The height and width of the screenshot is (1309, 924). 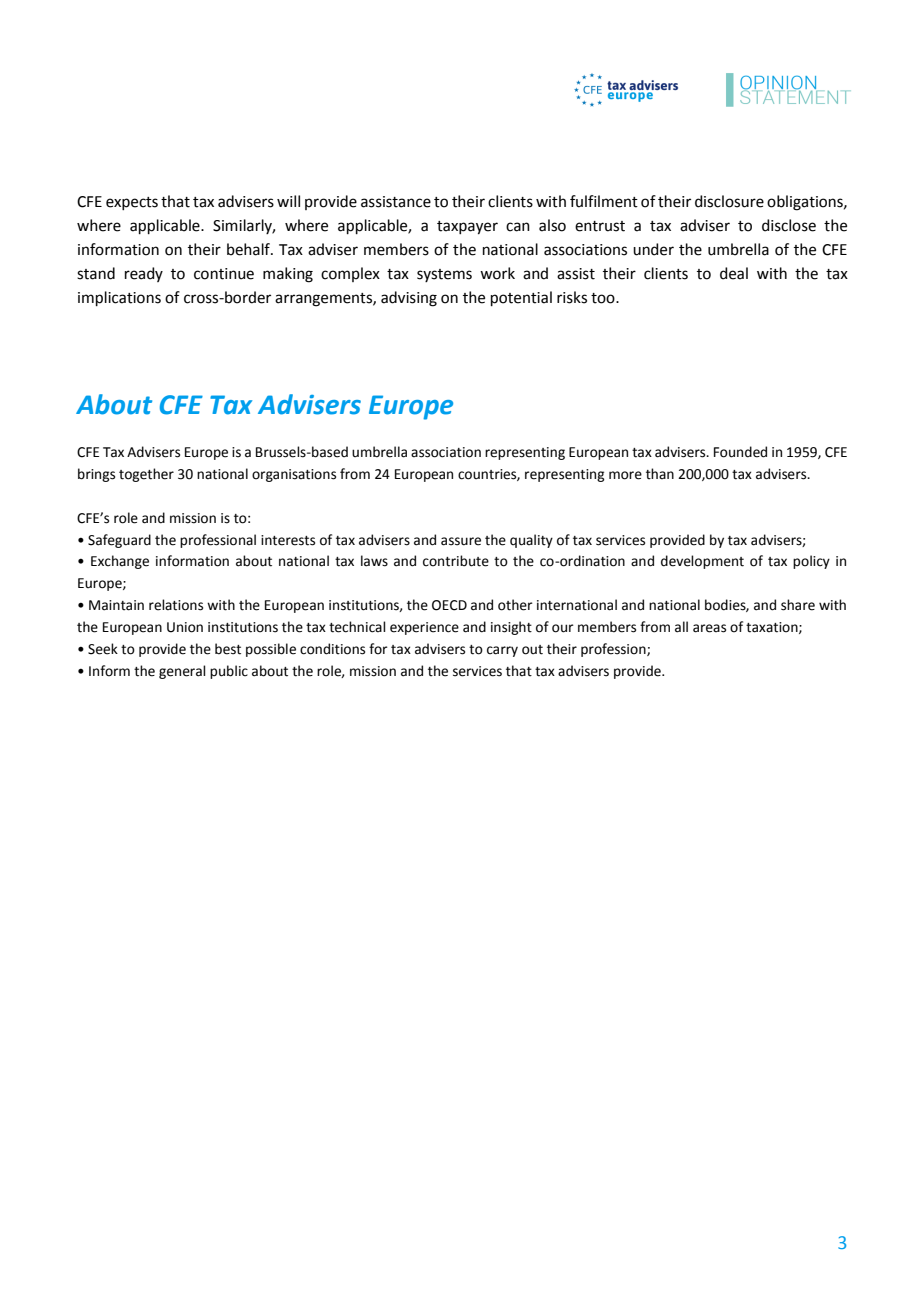 What do you see at coordinates (502, 651) in the screenshot?
I see `carry` at bounding box center [502, 651].
